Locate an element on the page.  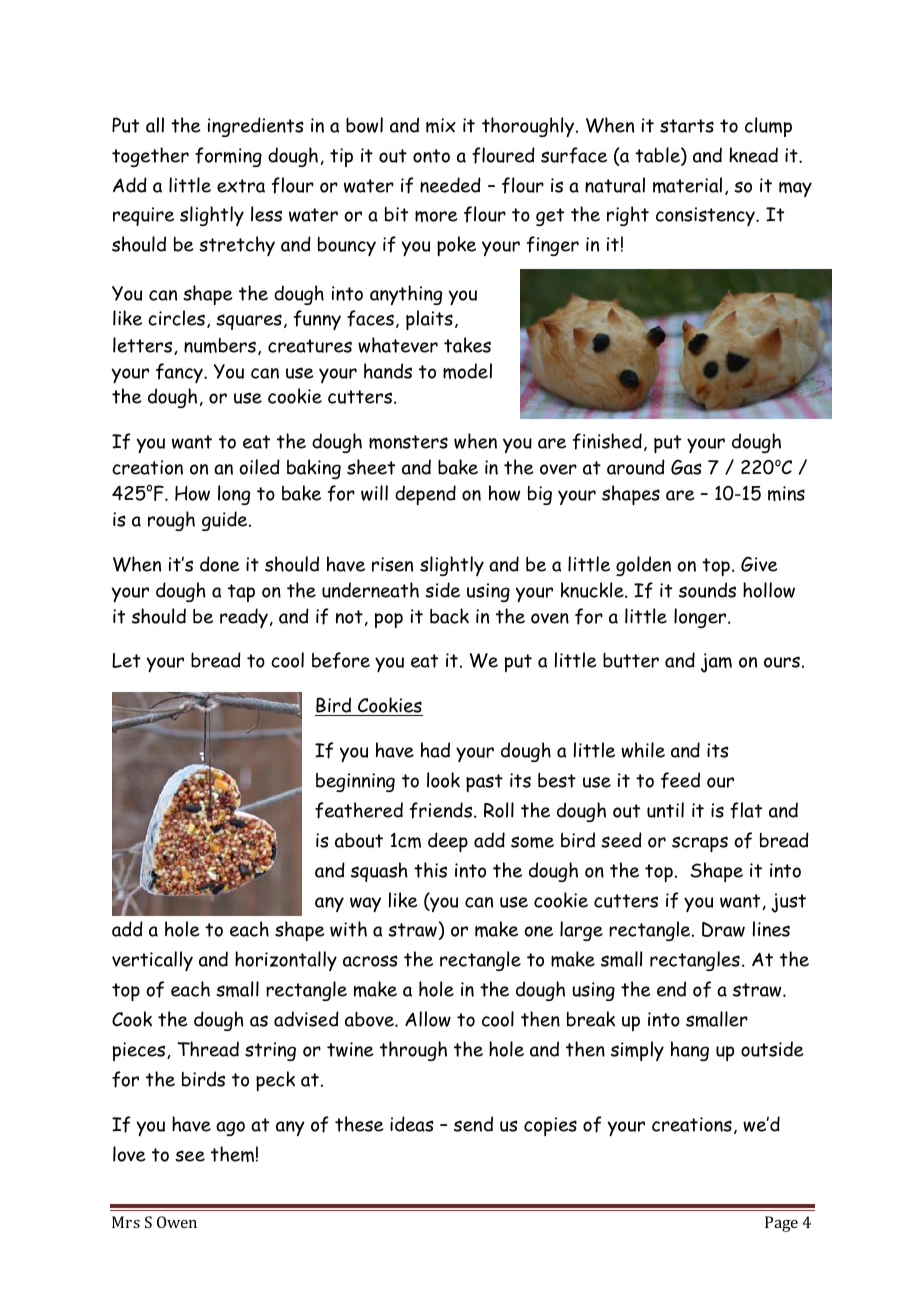
Owen is located at coordinates (177, 1222).
